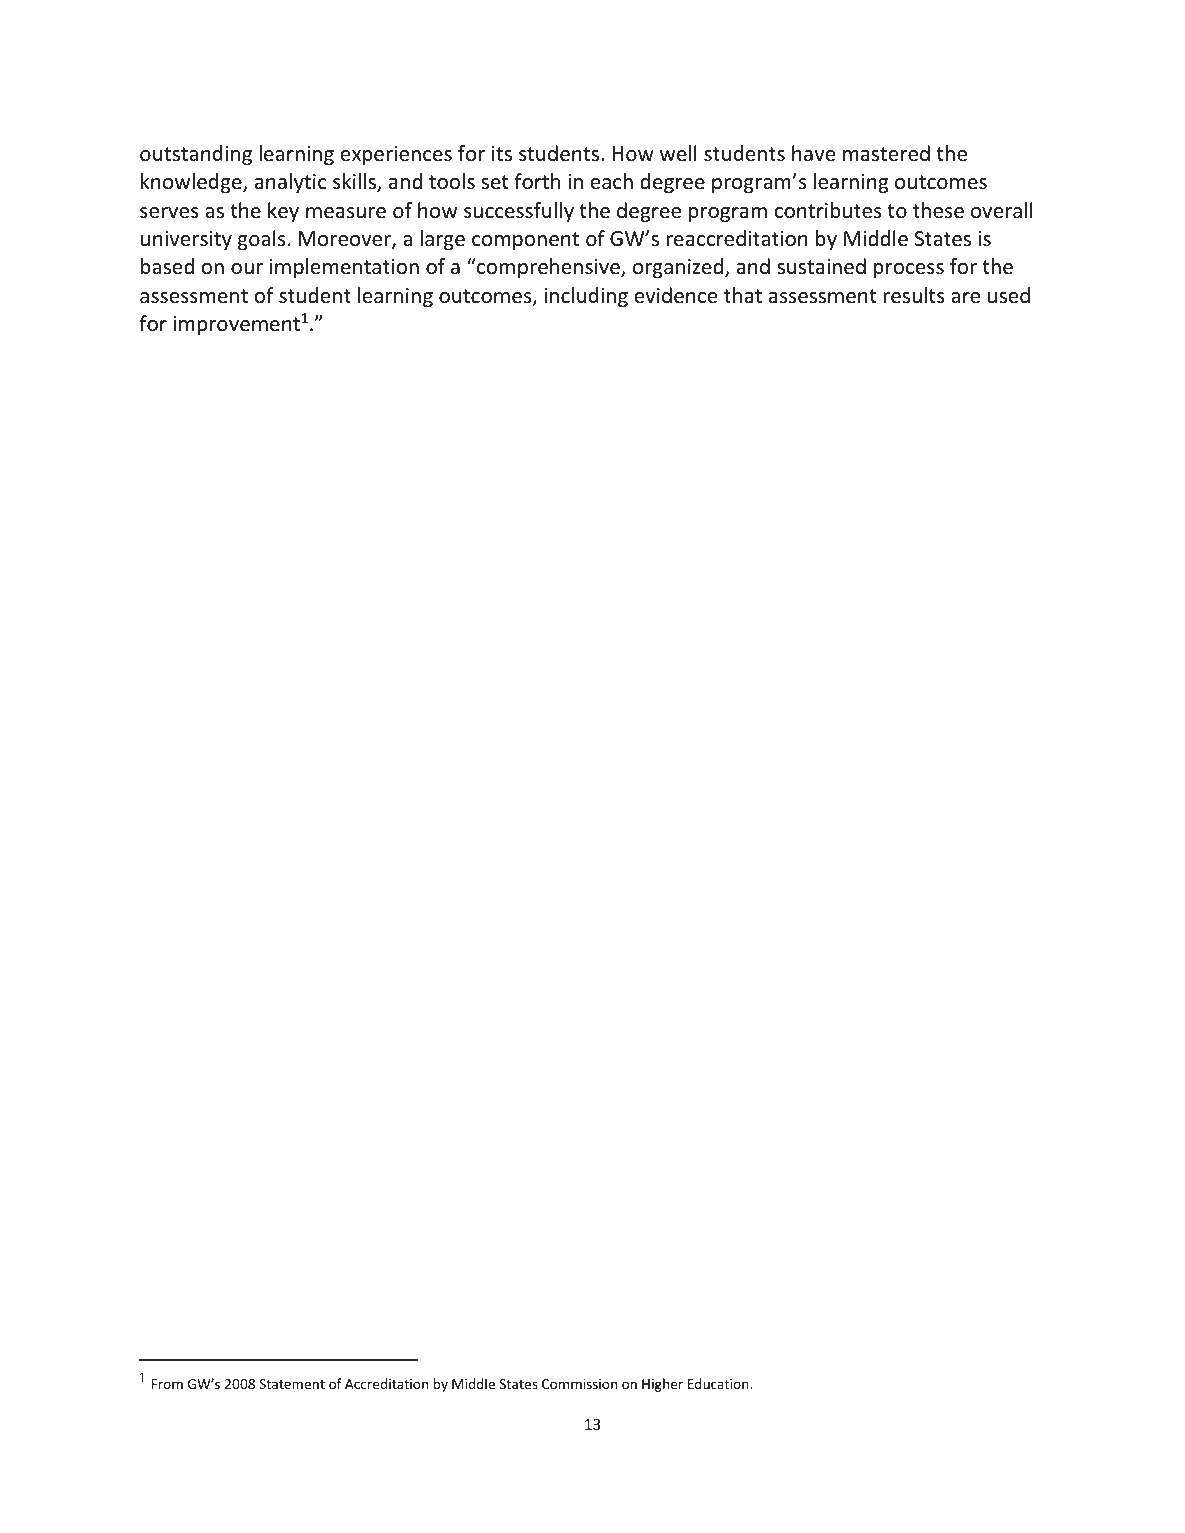 The image size is (1185, 1533). I want to click on are, so click(965, 298).
